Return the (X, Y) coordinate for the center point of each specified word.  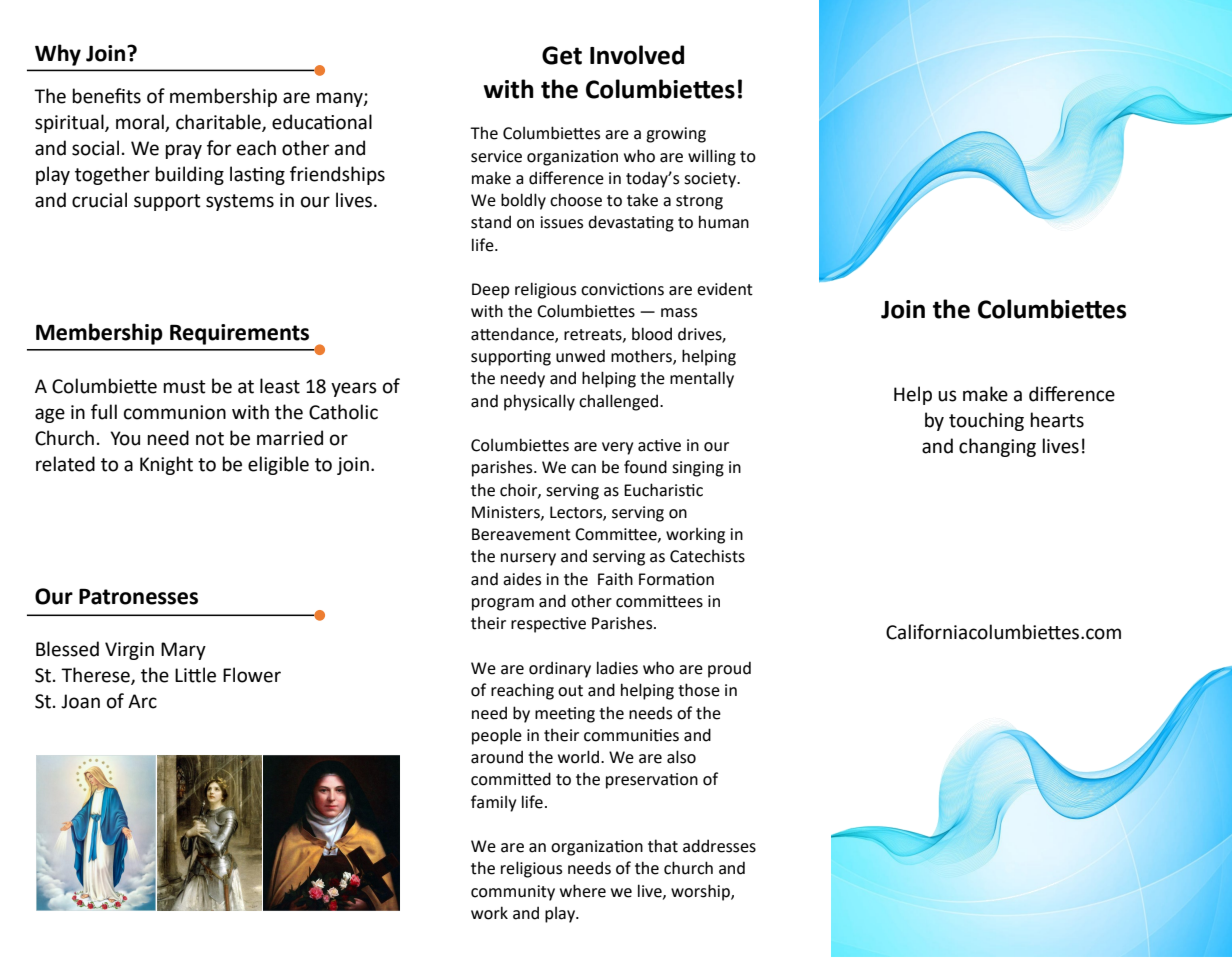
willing (712, 157)
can (583, 469)
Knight (166, 465)
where (583, 891)
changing (997, 447)
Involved (637, 55)
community (513, 893)
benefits (106, 96)
